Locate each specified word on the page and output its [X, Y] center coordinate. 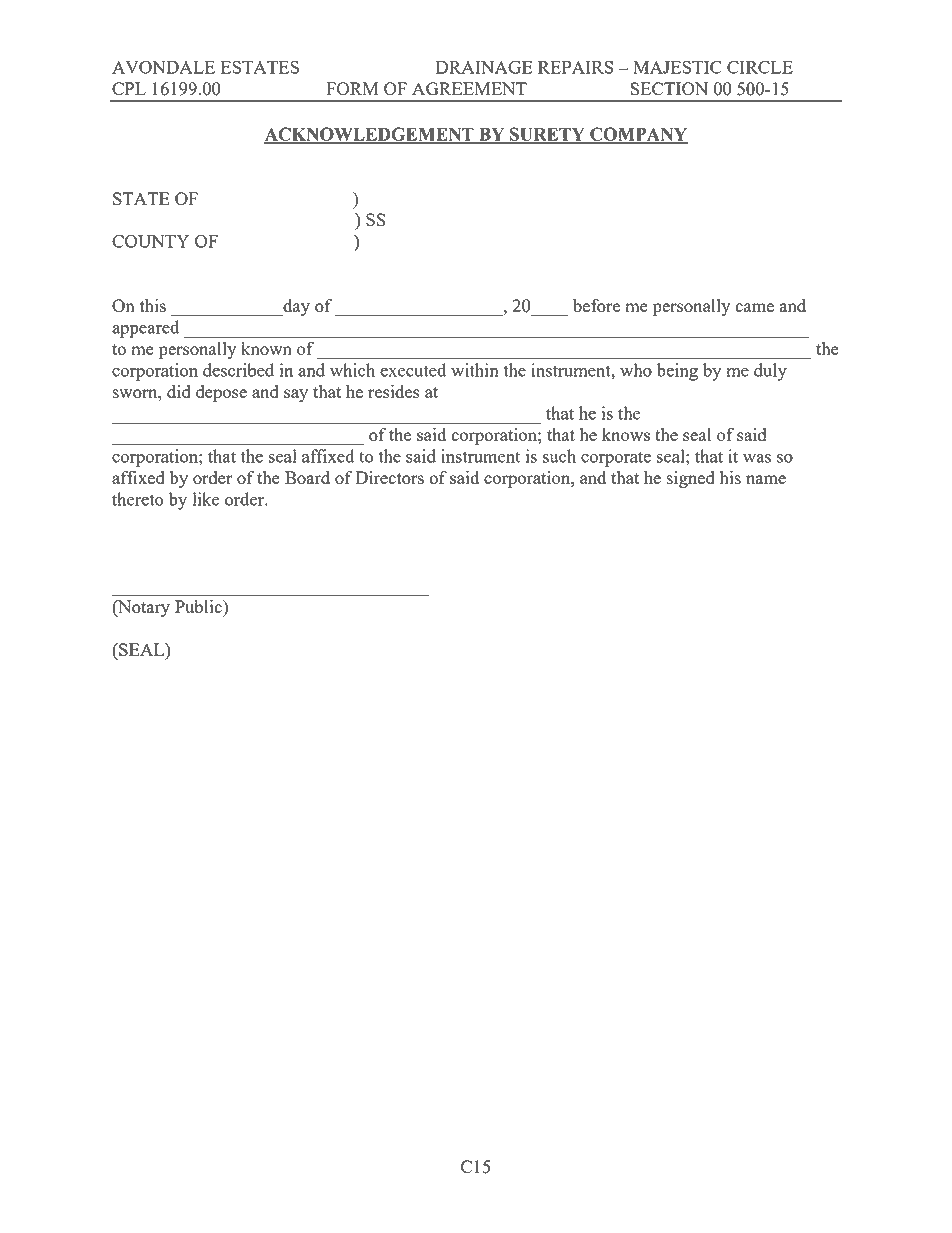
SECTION [669, 88]
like [205, 499]
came [754, 307]
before [596, 305]
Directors [389, 477]
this [153, 305]
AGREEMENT [469, 88]
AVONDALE [163, 67]
